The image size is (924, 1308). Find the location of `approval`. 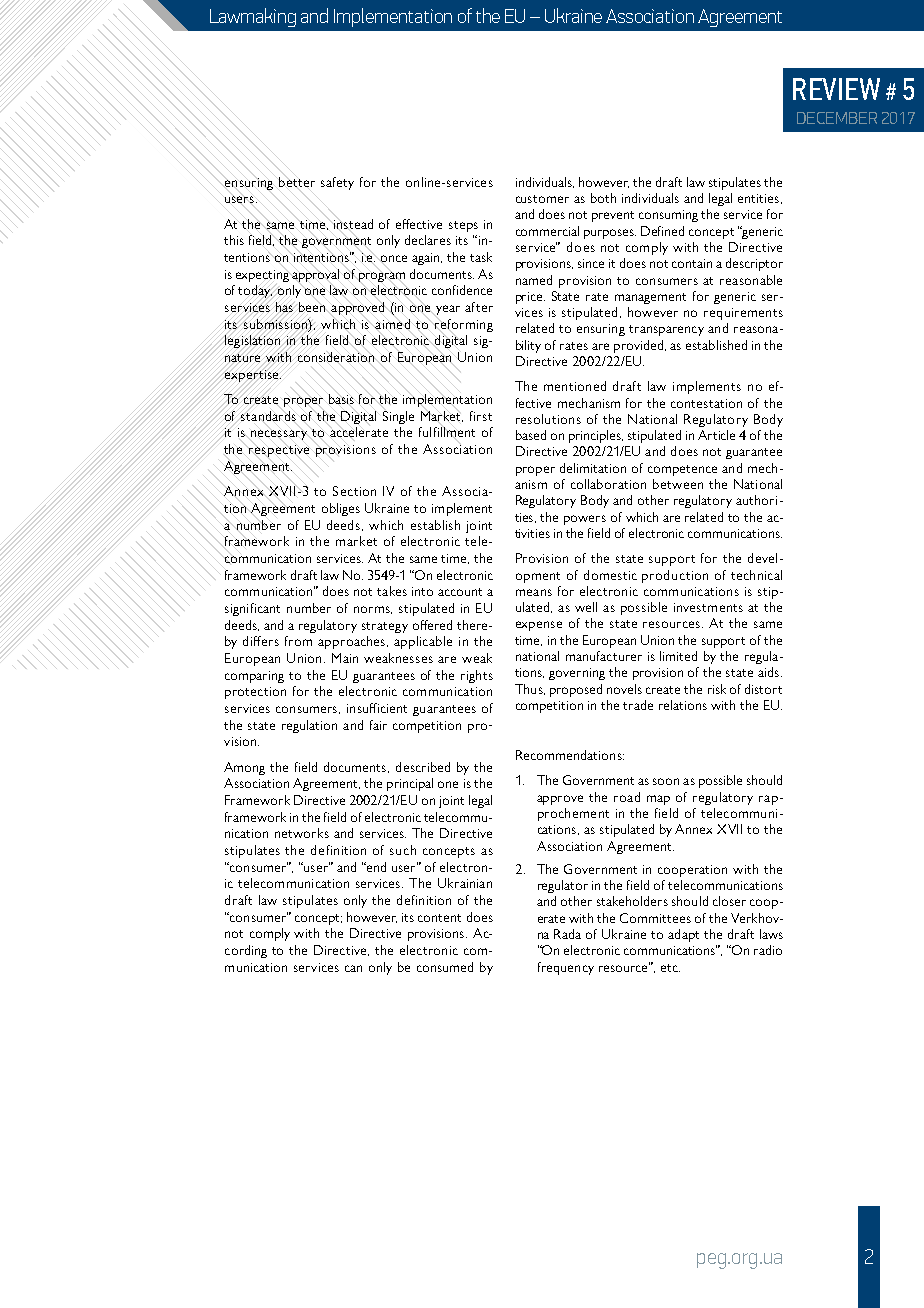

approval is located at coordinates (315, 275).
